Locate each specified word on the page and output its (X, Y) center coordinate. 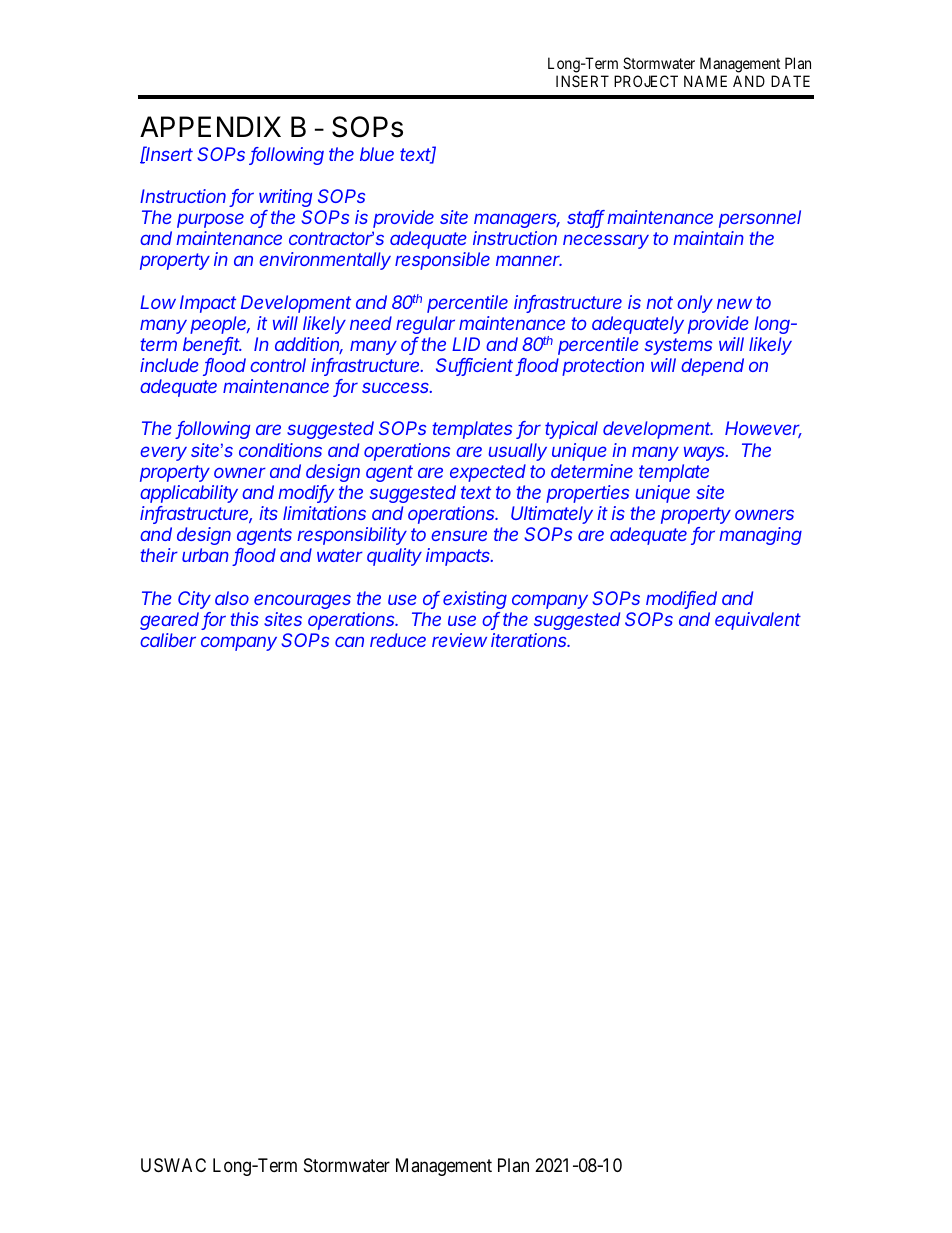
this (244, 619)
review (459, 640)
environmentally (324, 261)
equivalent (758, 621)
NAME (705, 81)
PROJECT (646, 81)
